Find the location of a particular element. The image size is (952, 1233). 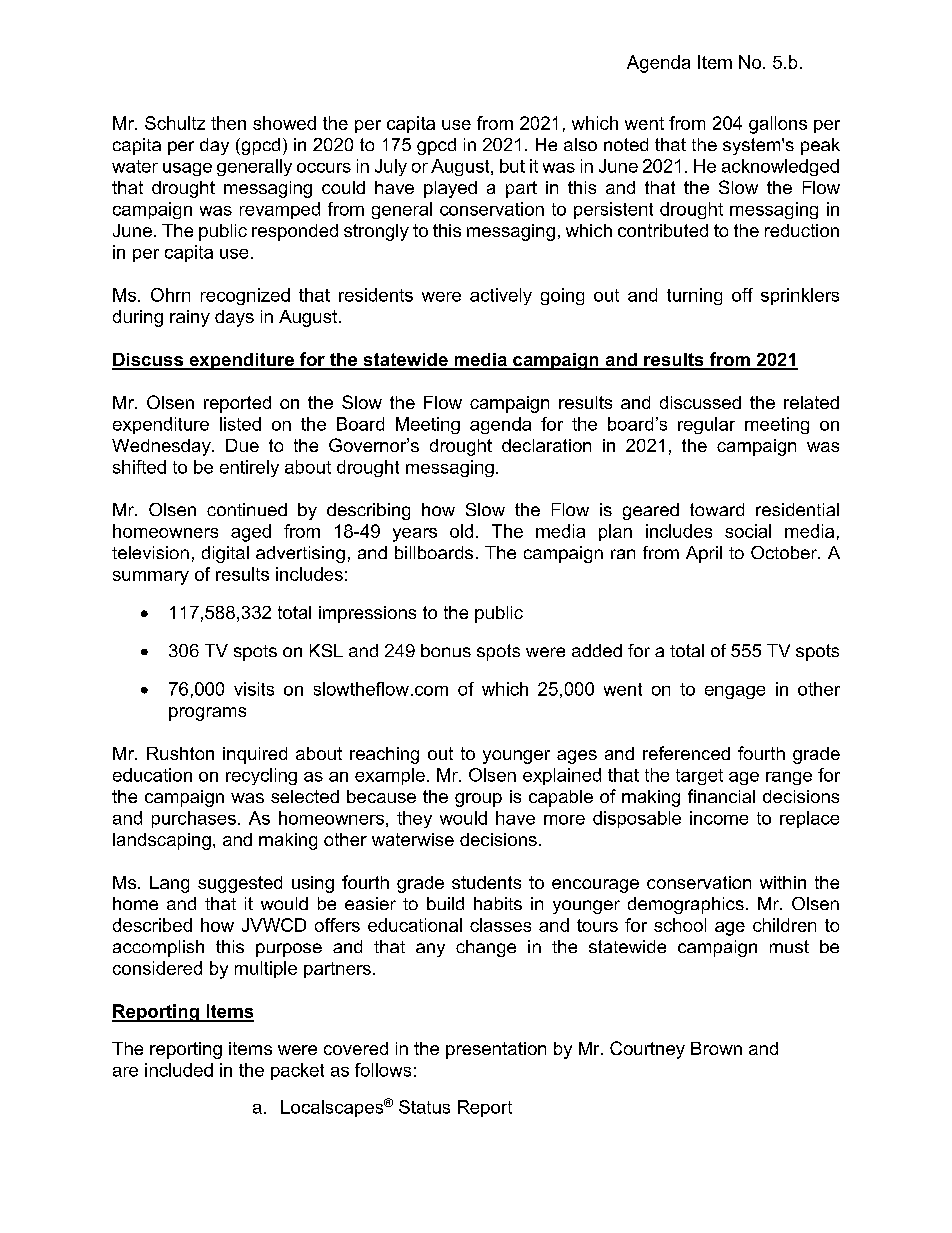

played is located at coordinates (450, 189).
